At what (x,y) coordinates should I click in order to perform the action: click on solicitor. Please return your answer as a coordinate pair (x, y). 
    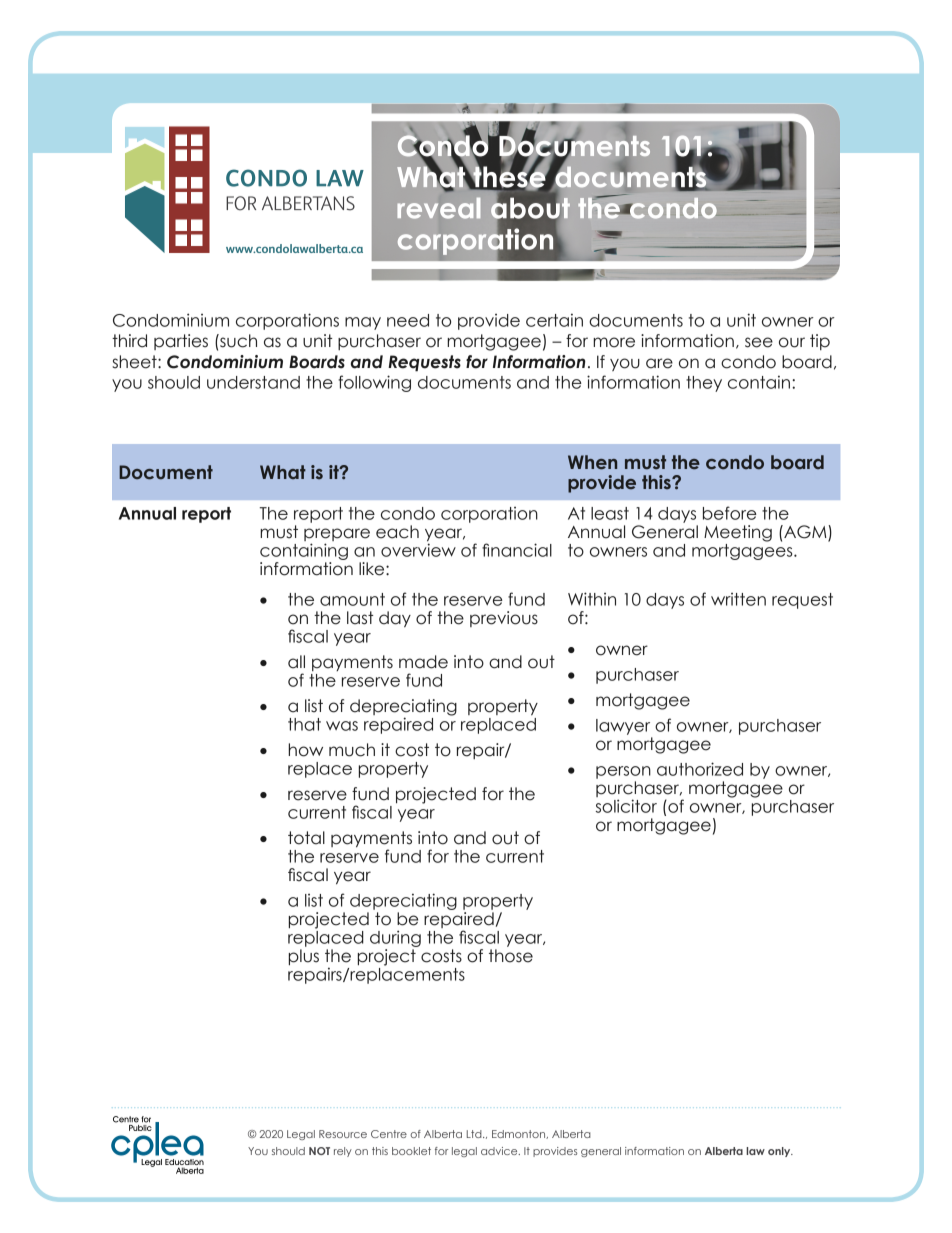
    Looking at the image, I should click on (626, 806).
